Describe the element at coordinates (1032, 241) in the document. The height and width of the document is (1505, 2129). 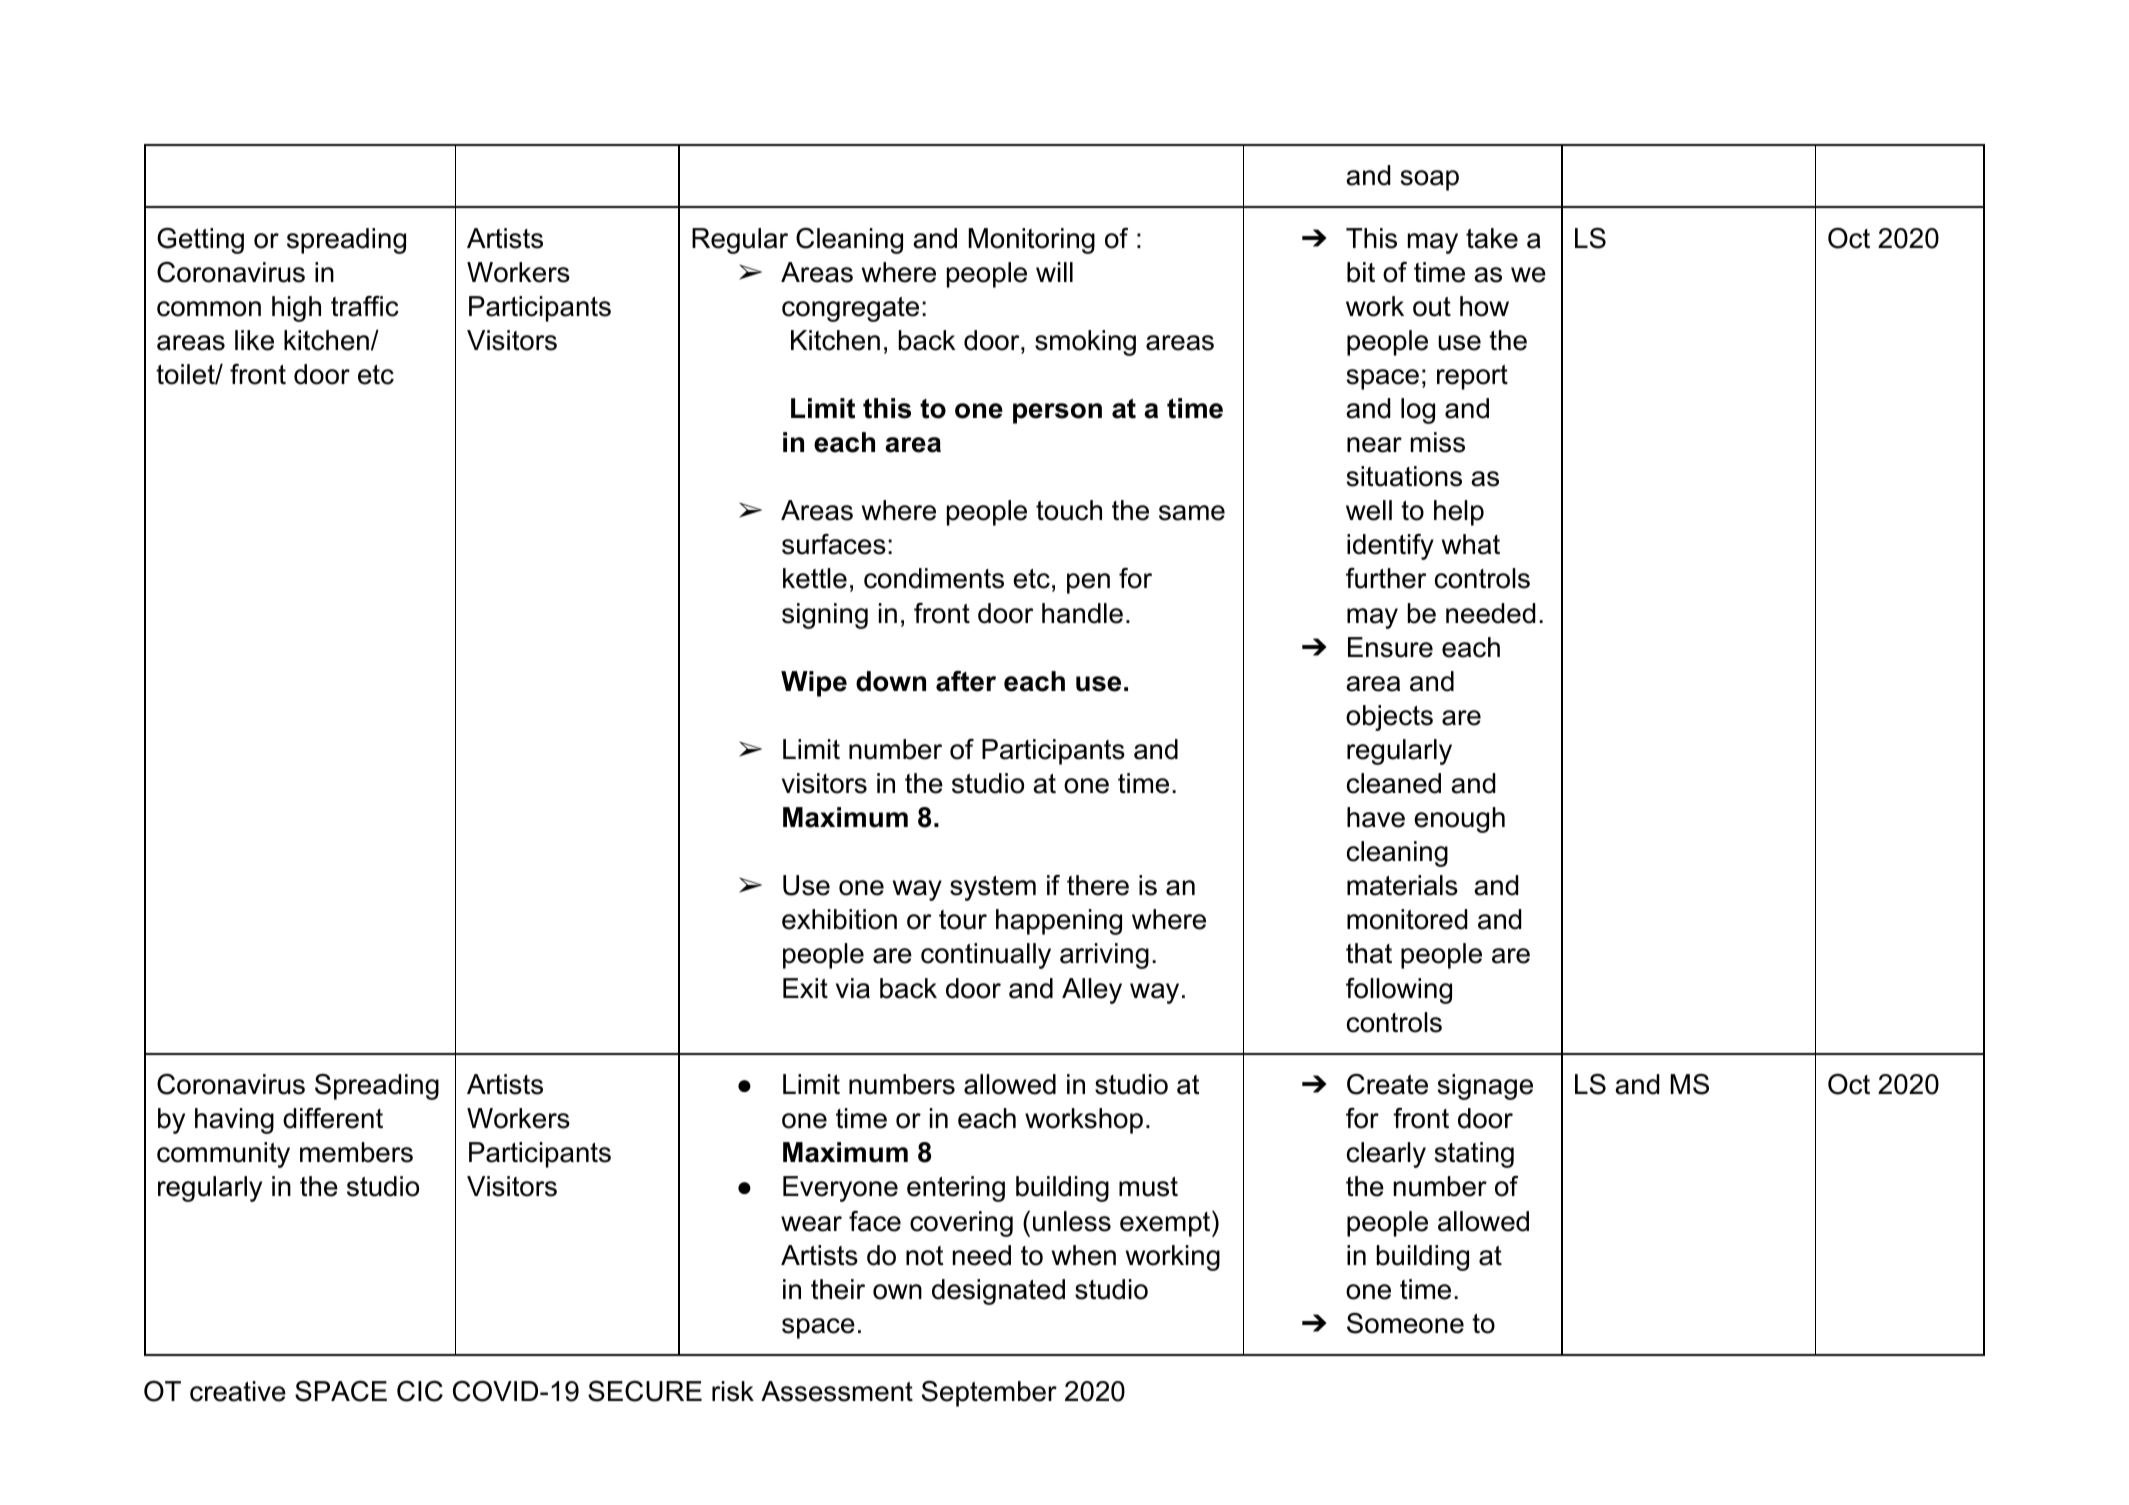
I see `Monitoring` at that location.
